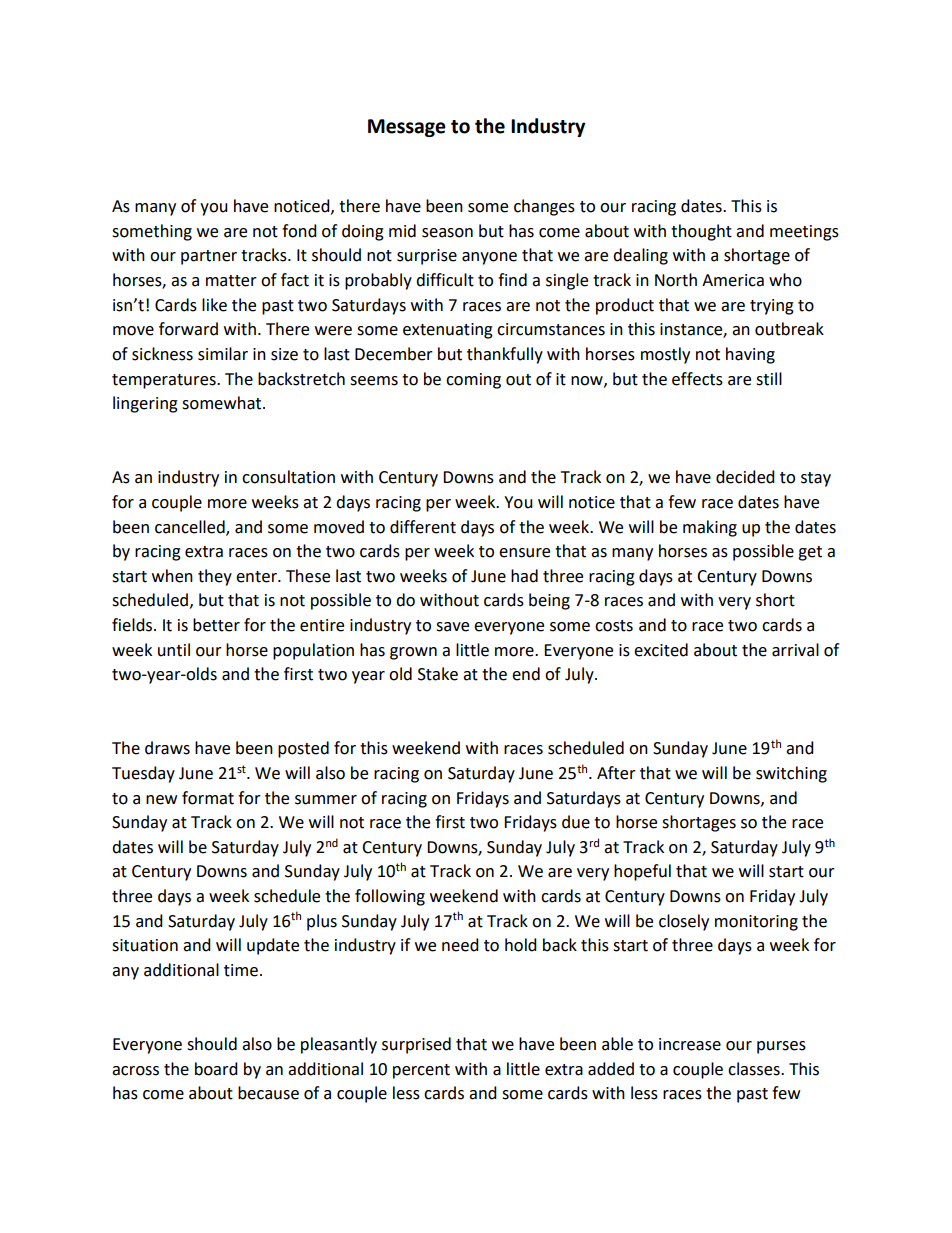  I want to click on fond, so click(299, 231).
